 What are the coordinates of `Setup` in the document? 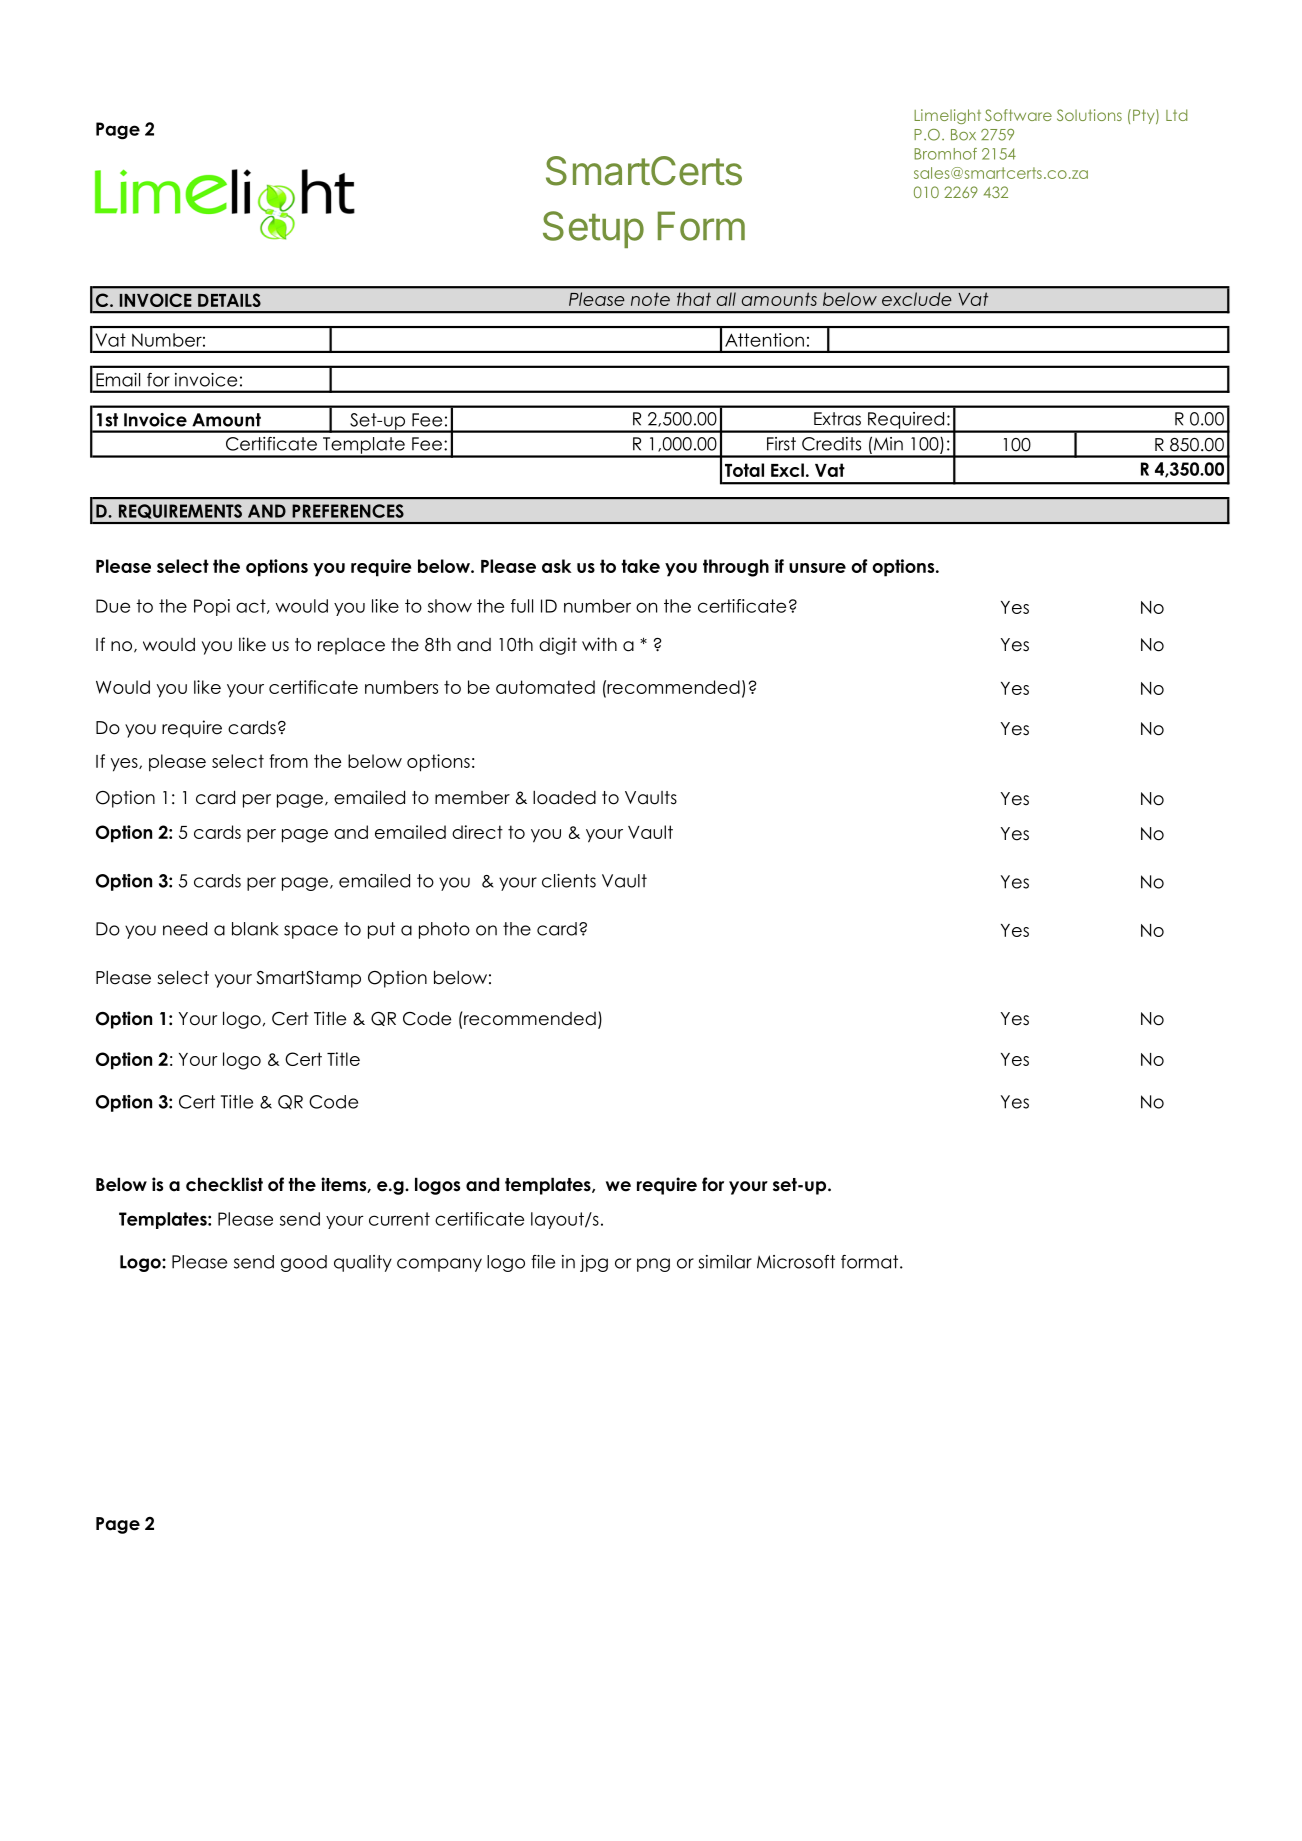 It's located at (593, 229).
